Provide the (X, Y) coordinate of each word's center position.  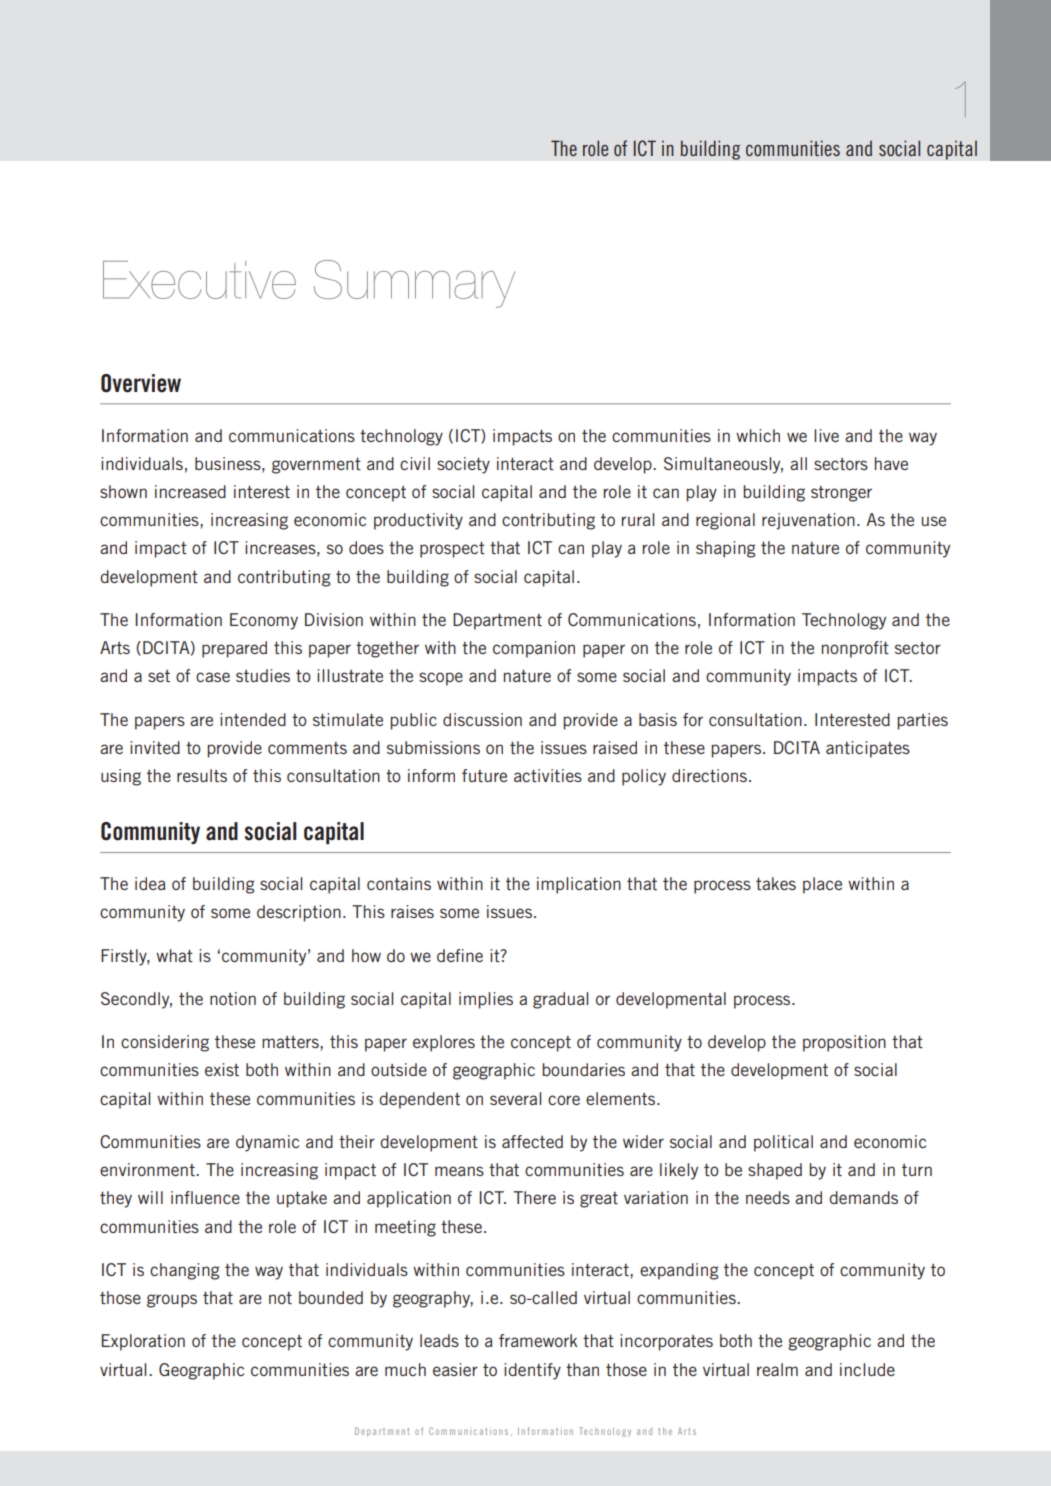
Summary (414, 284)
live (826, 435)
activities (548, 775)
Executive (199, 280)
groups (172, 1301)
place (822, 885)
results (202, 775)
